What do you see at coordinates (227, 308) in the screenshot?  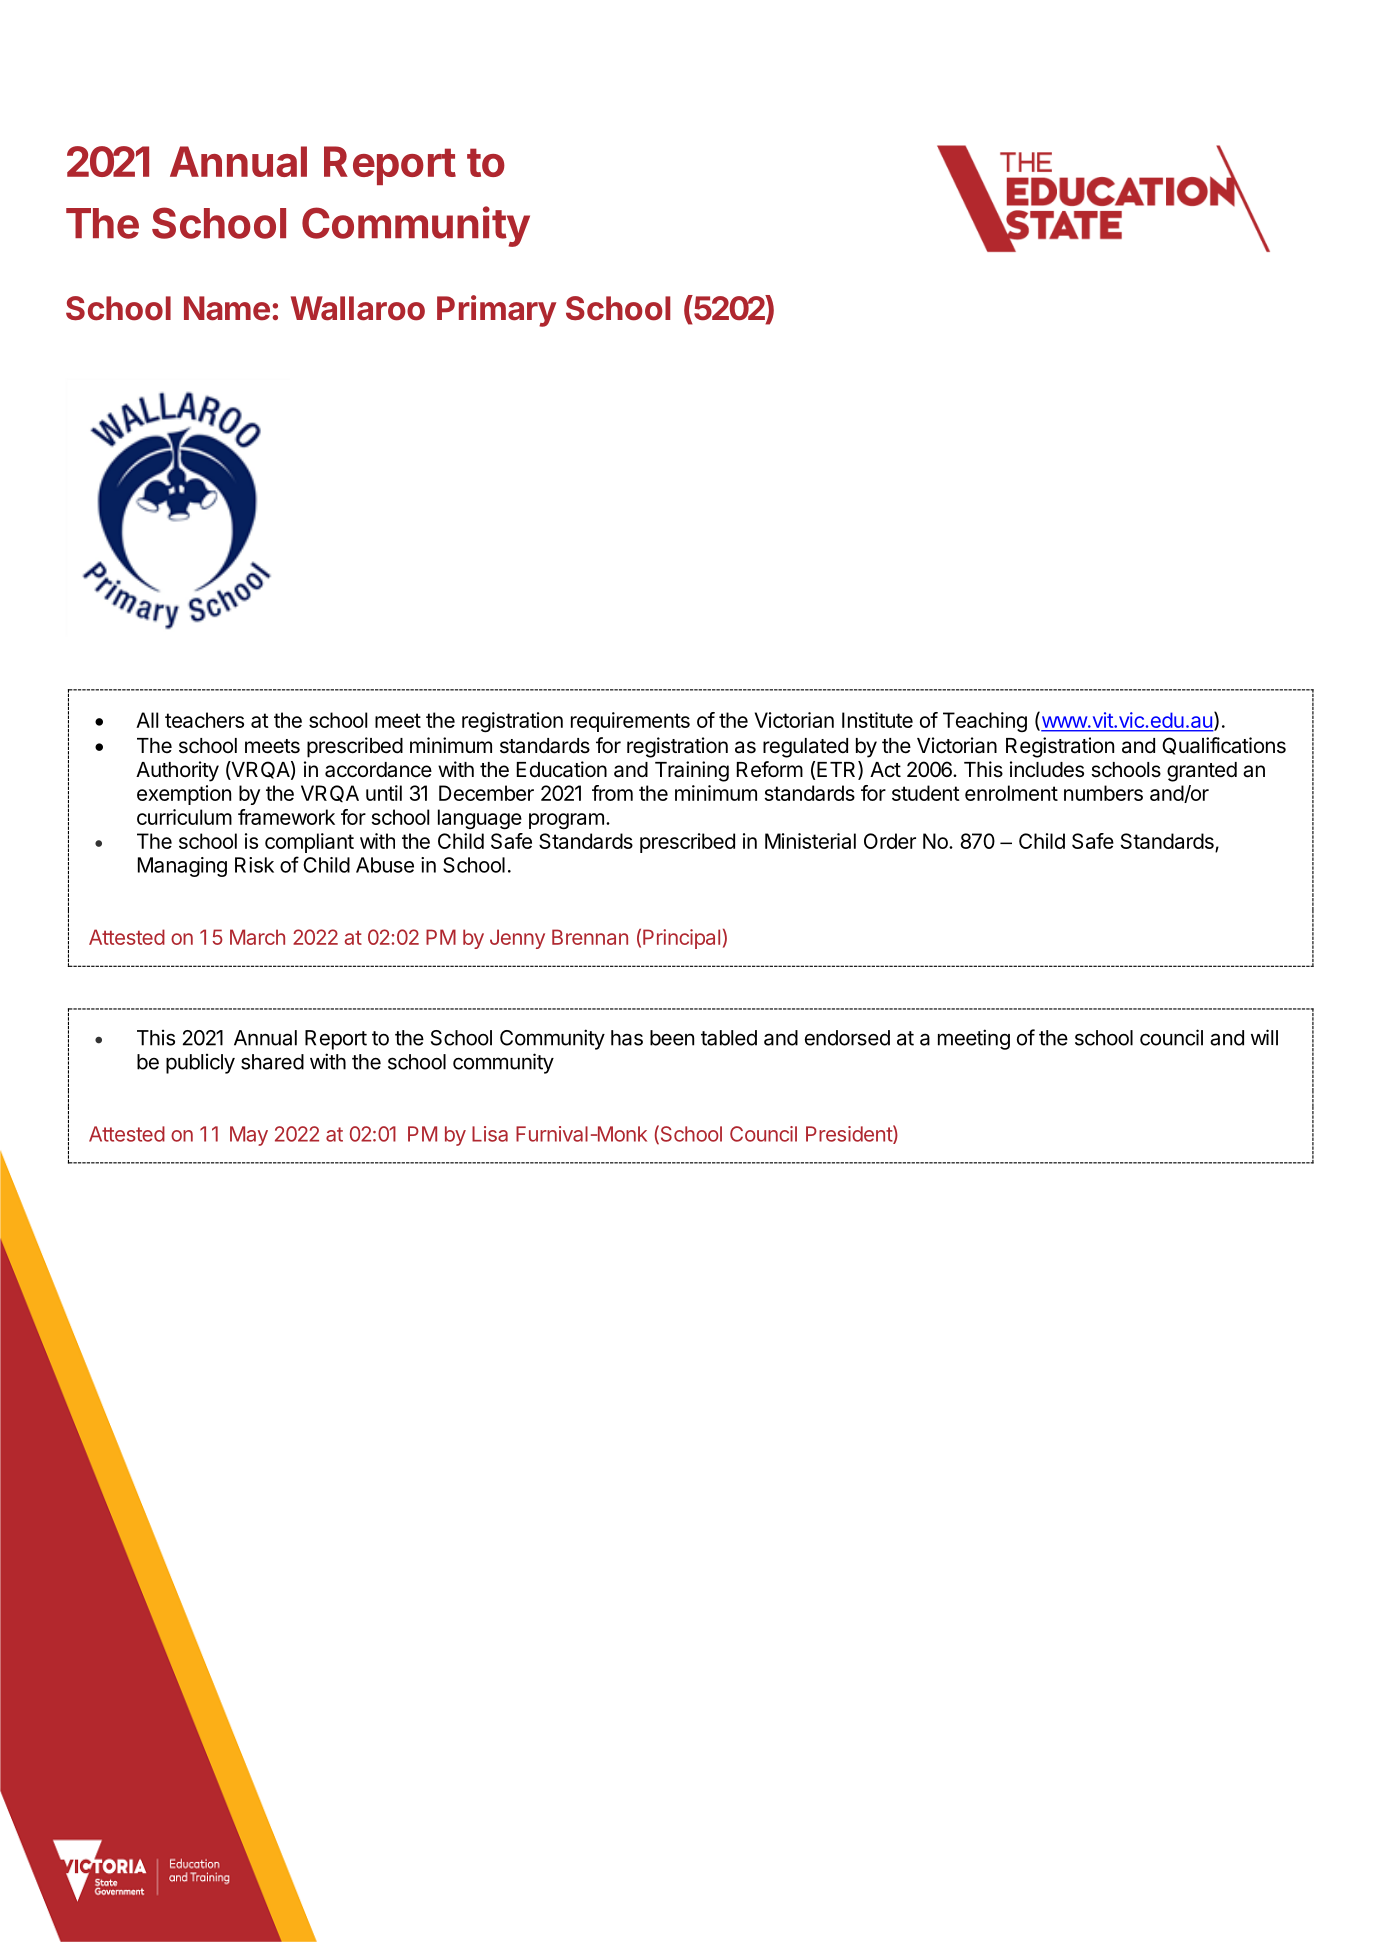 I see `Name` at bounding box center [227, 308].
